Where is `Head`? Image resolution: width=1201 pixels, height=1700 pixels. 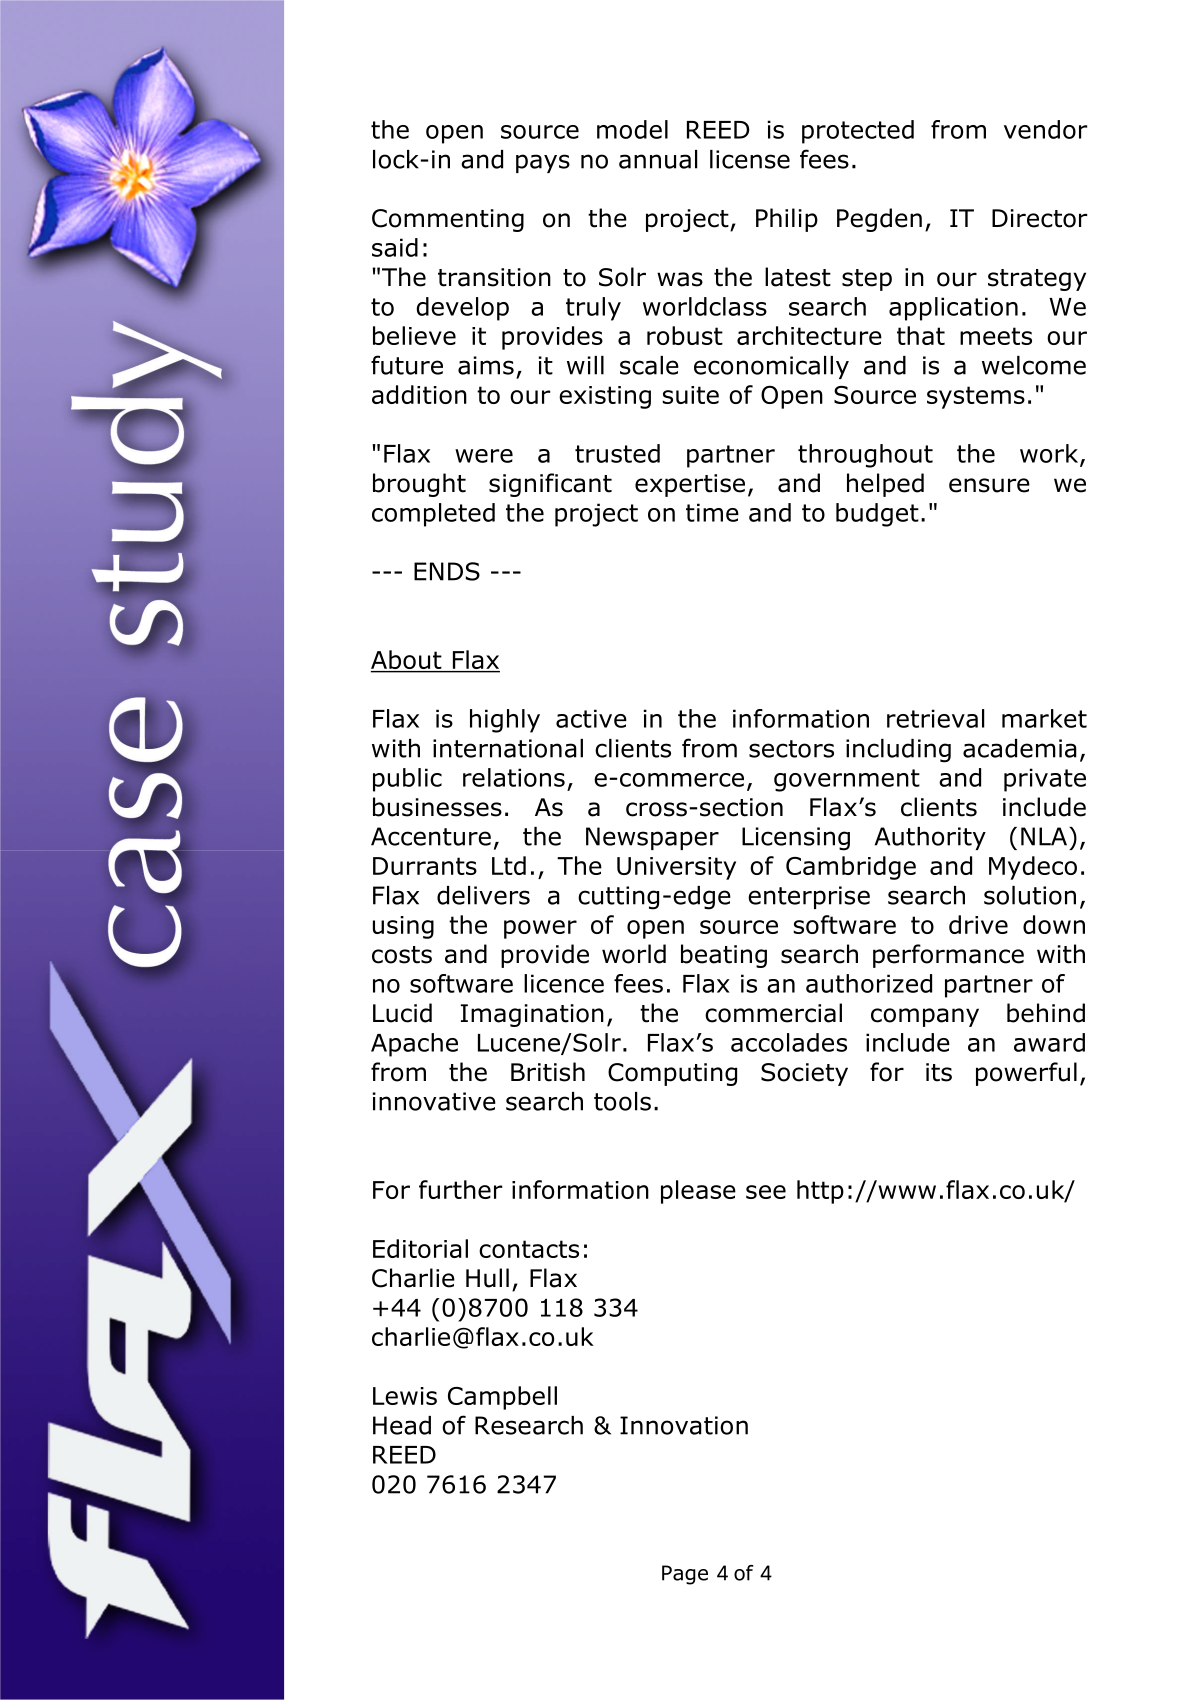 Head is located at coordinates (402, 1425).
